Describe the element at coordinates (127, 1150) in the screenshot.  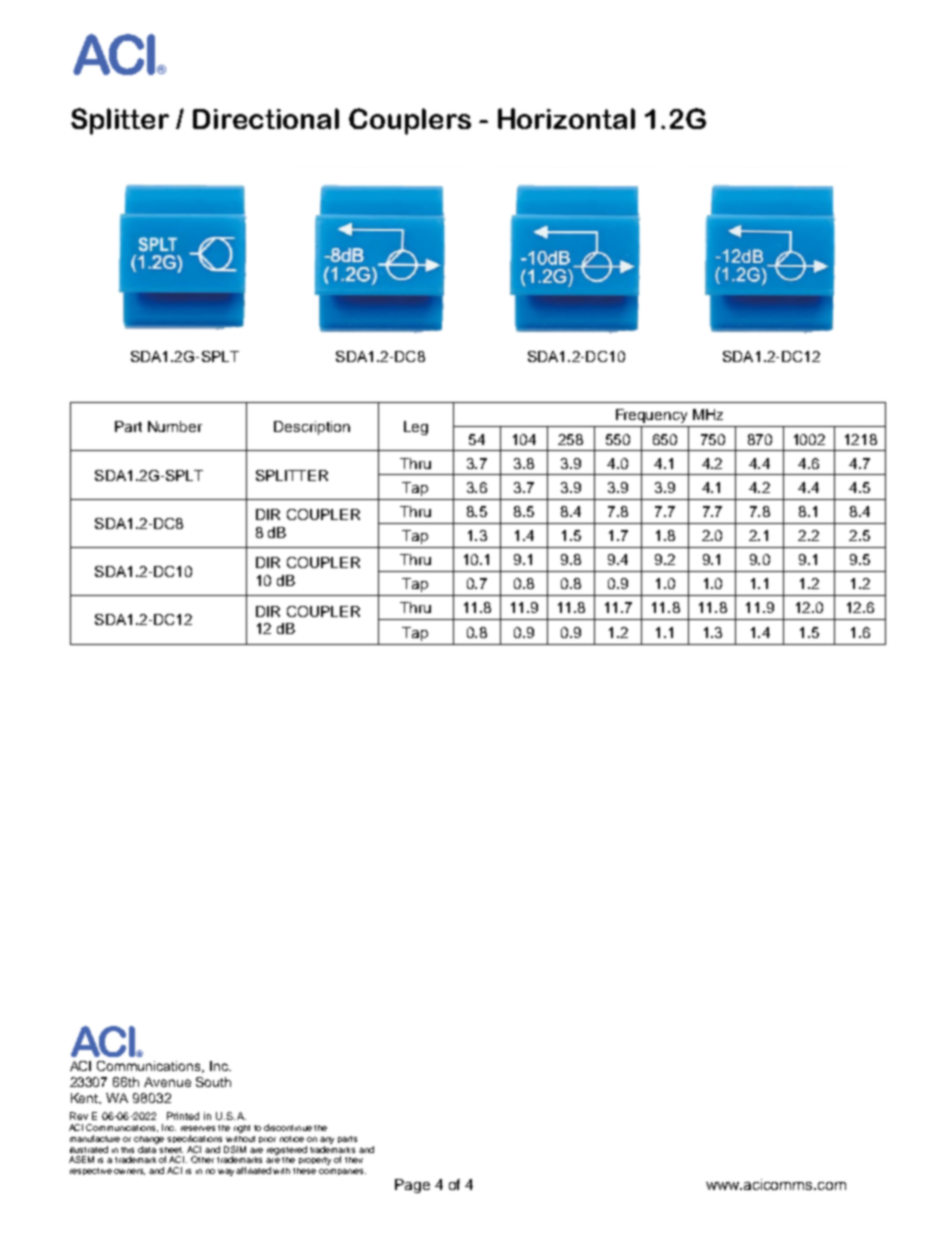
I see `this` at that location.
